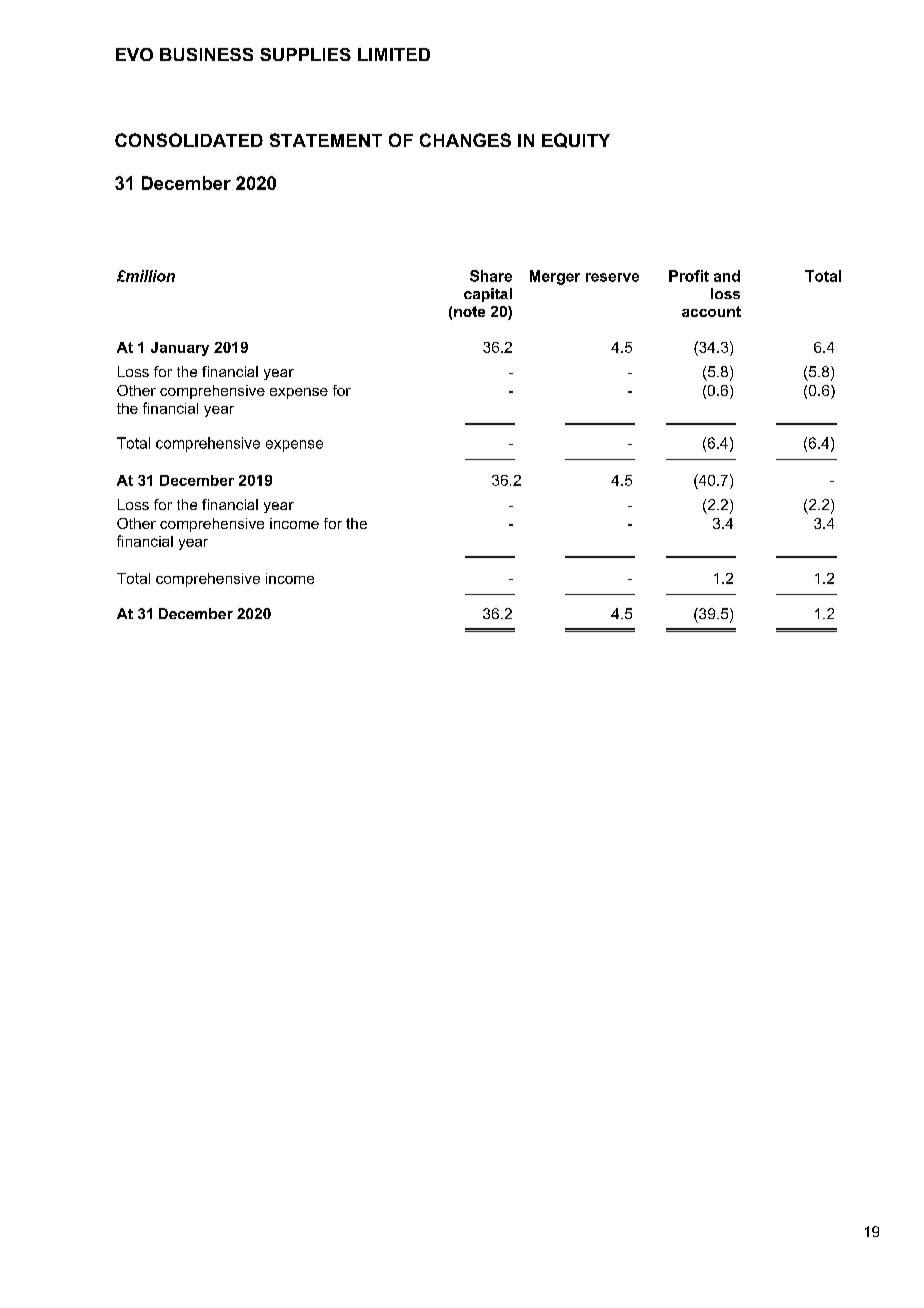 Image resolution: width=924 pixels, height=1308 pixels. Describe the element at coordinates (180, 349) in the screenshot. I see `January` at that location.
